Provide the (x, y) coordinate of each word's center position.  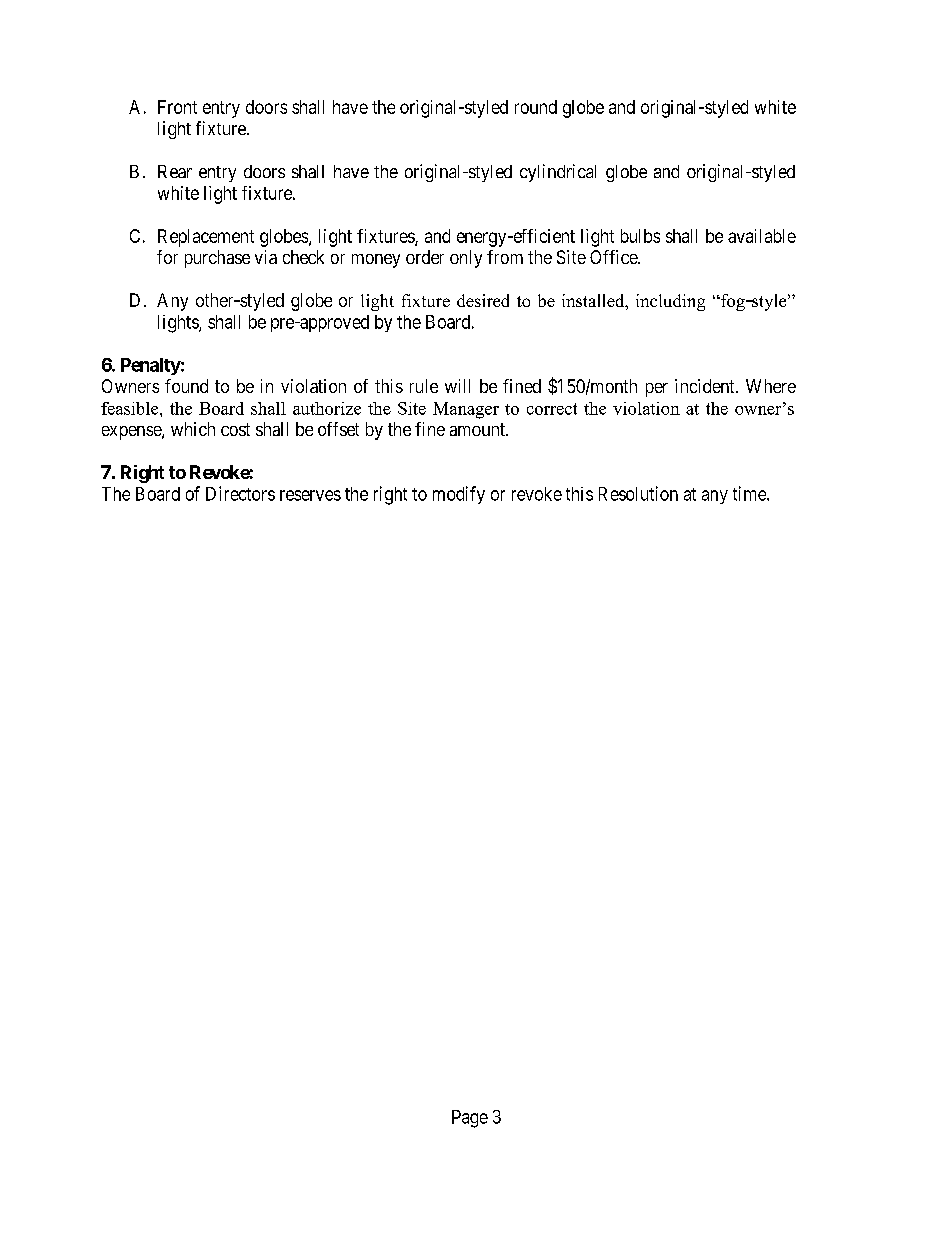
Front (177, 107)
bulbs (640, 236)
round (536, 107)
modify (459, 495)
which (193, 429)
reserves (310, 495)
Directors (240, 493)
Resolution (638, 493)
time (750, 493)
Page (470, 1119)
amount (478, 429)
